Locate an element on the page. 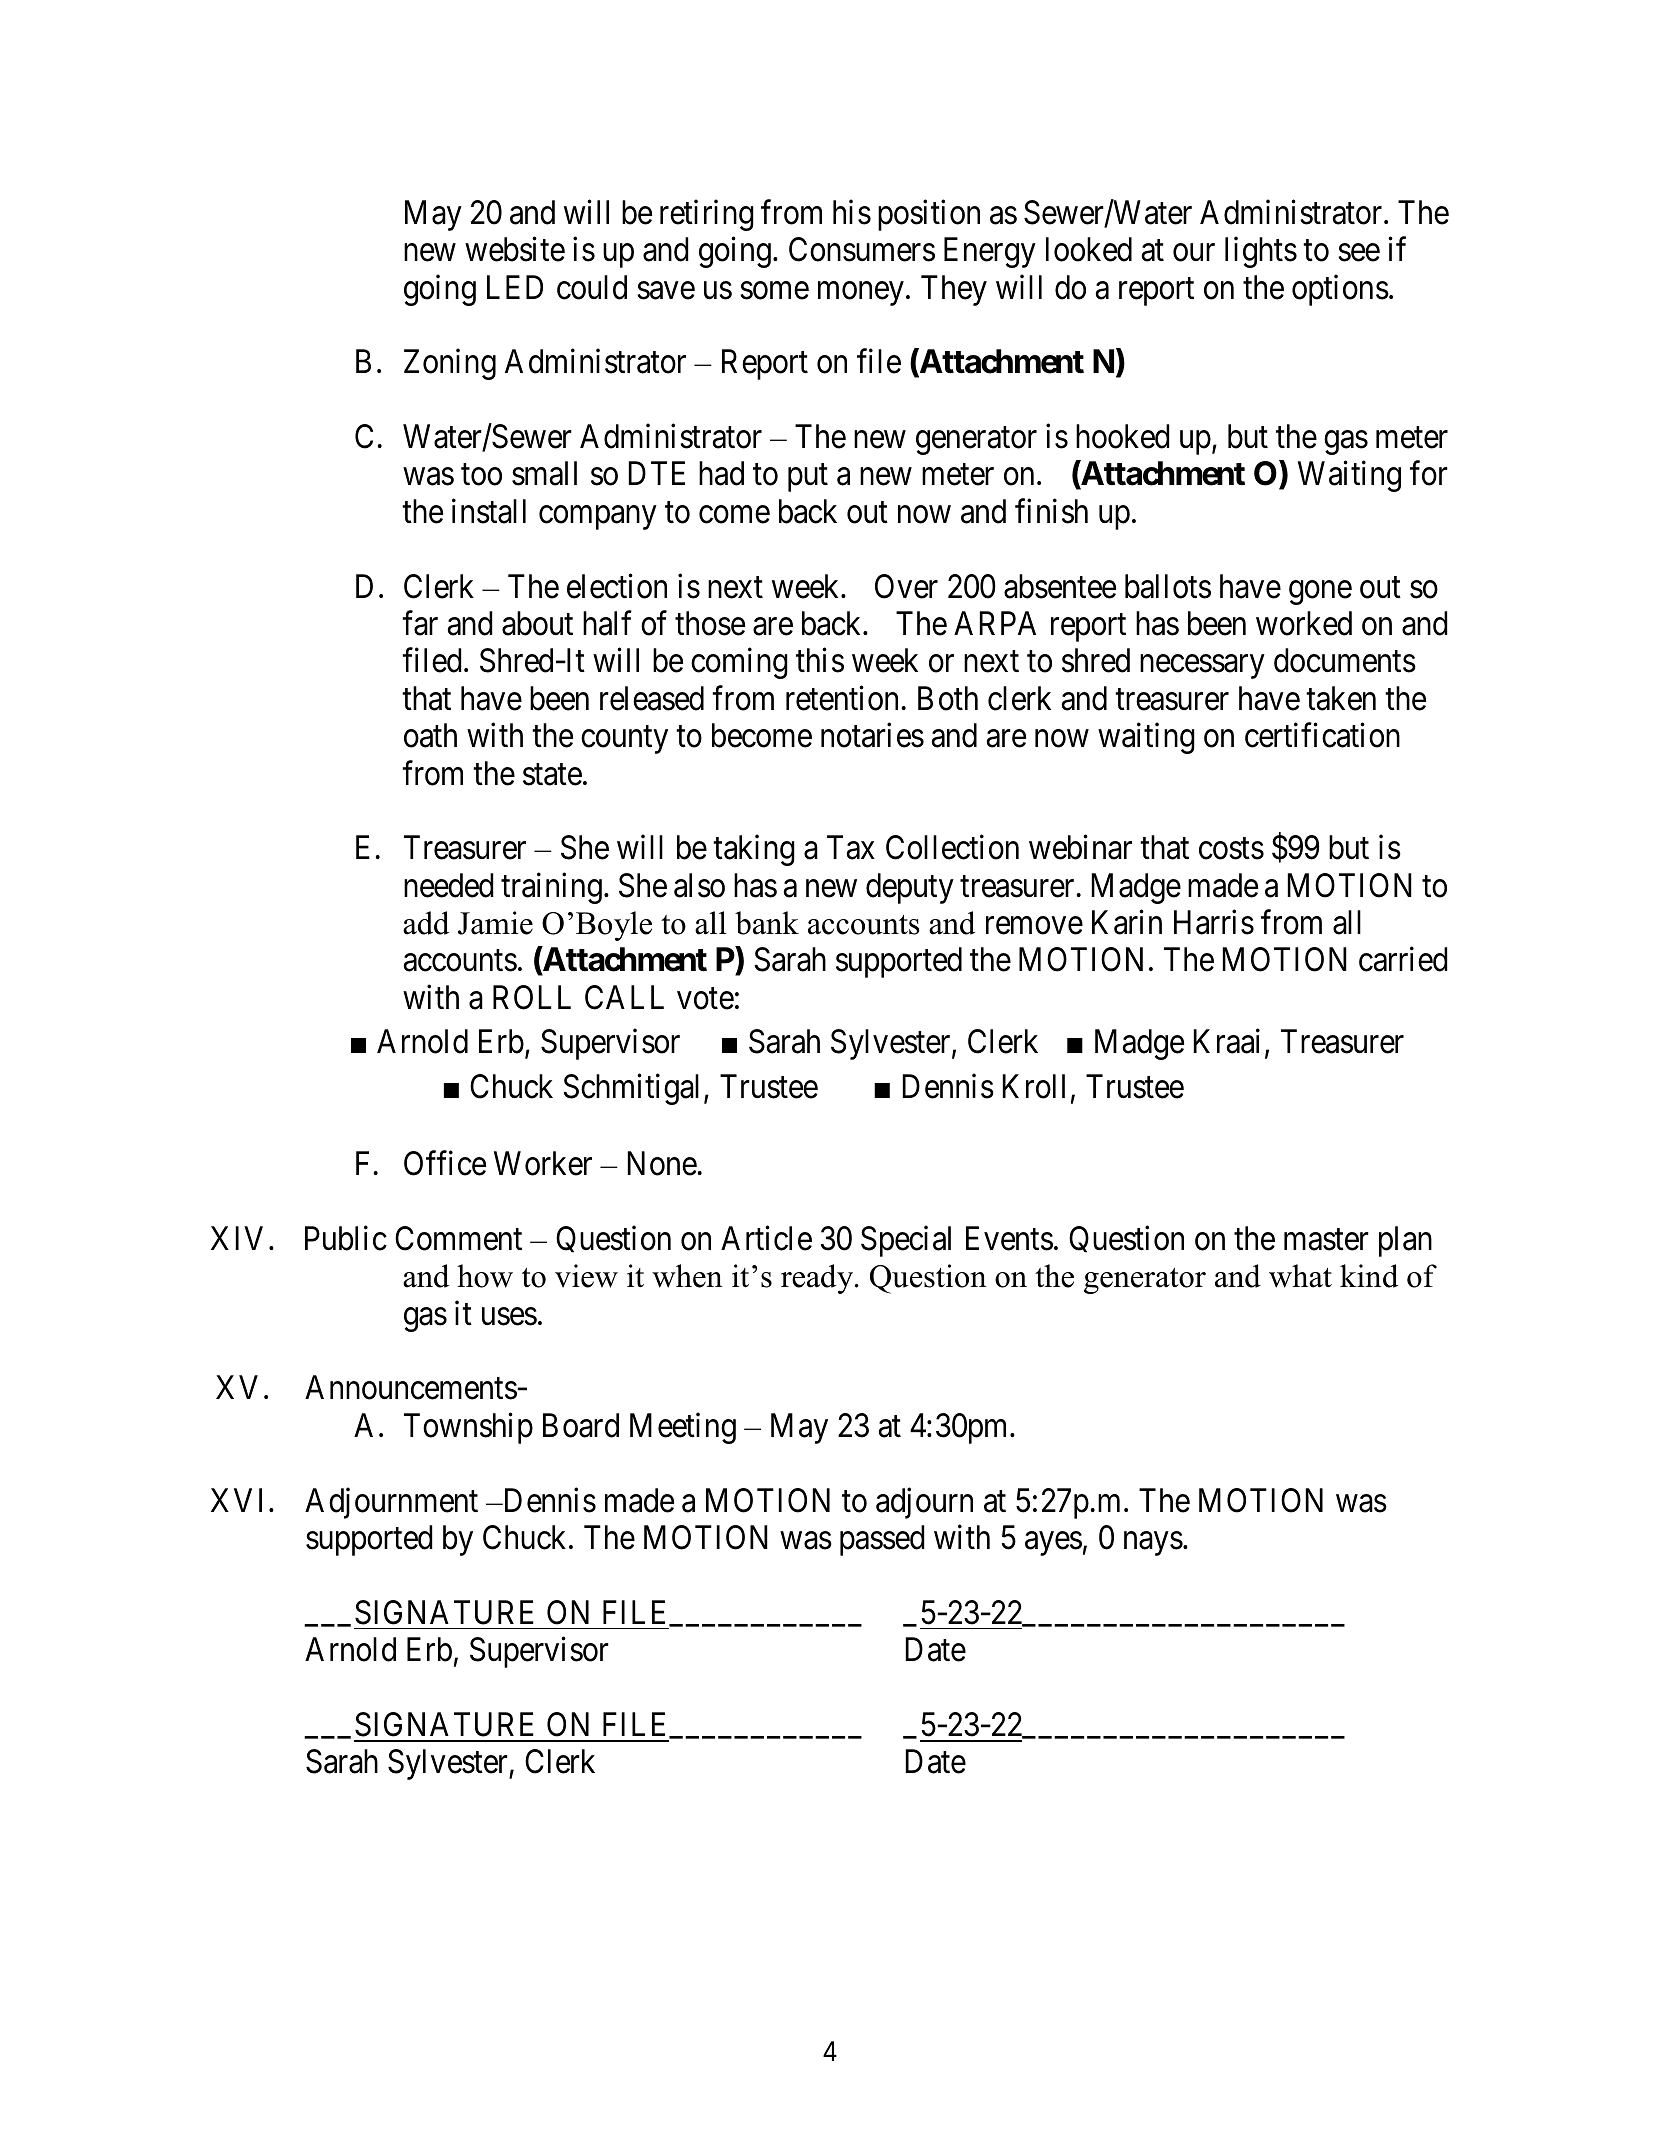 The width and height of the document is (1658, 2145). Harris is located at coordinates (1214, 922).
